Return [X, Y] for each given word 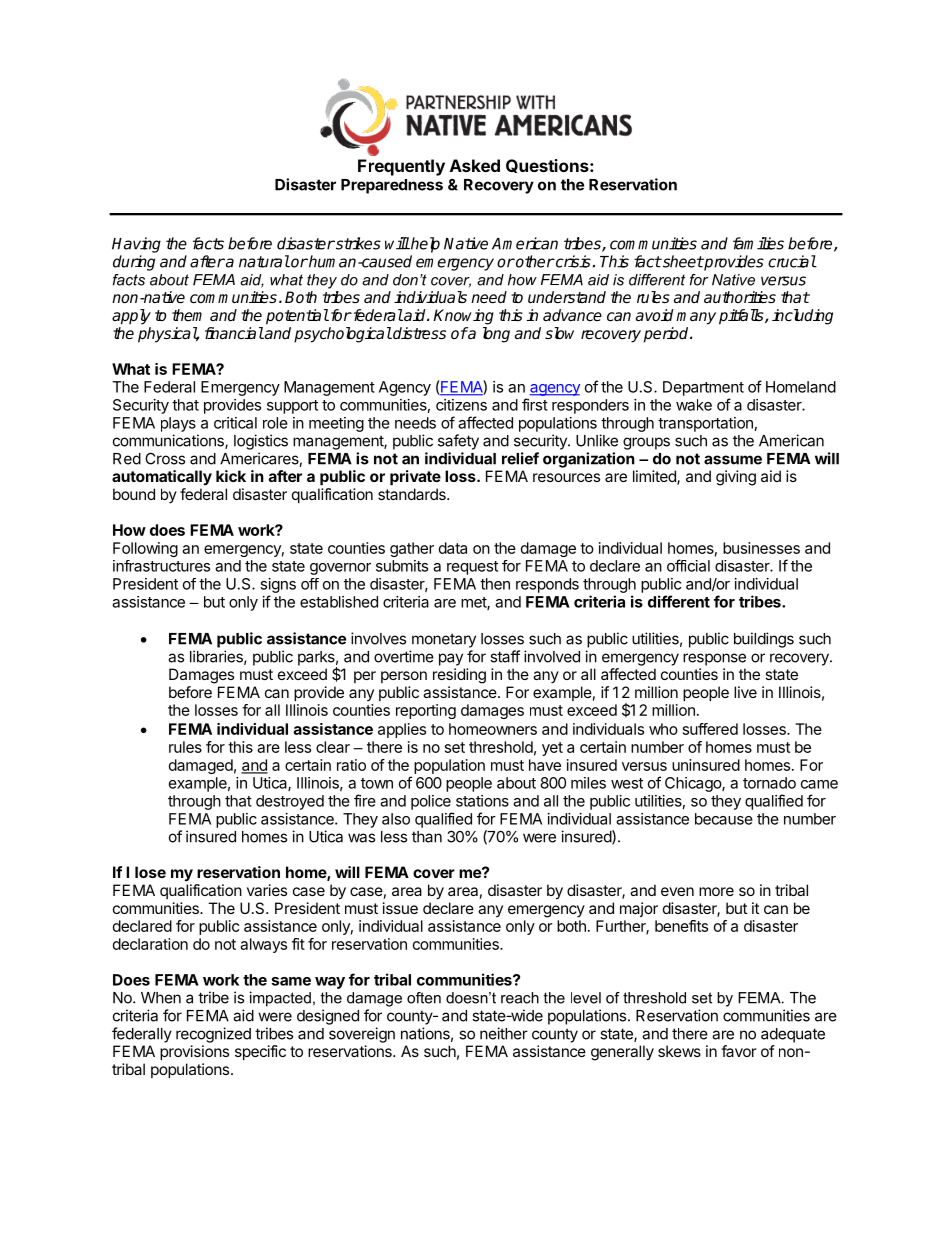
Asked [475, 165]
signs [278, 585]
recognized [213, 1035]
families [758, 243]
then [495, 584]
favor [739, 1051]
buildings [764, 640]
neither [504, 1033]
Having [136, 245]
